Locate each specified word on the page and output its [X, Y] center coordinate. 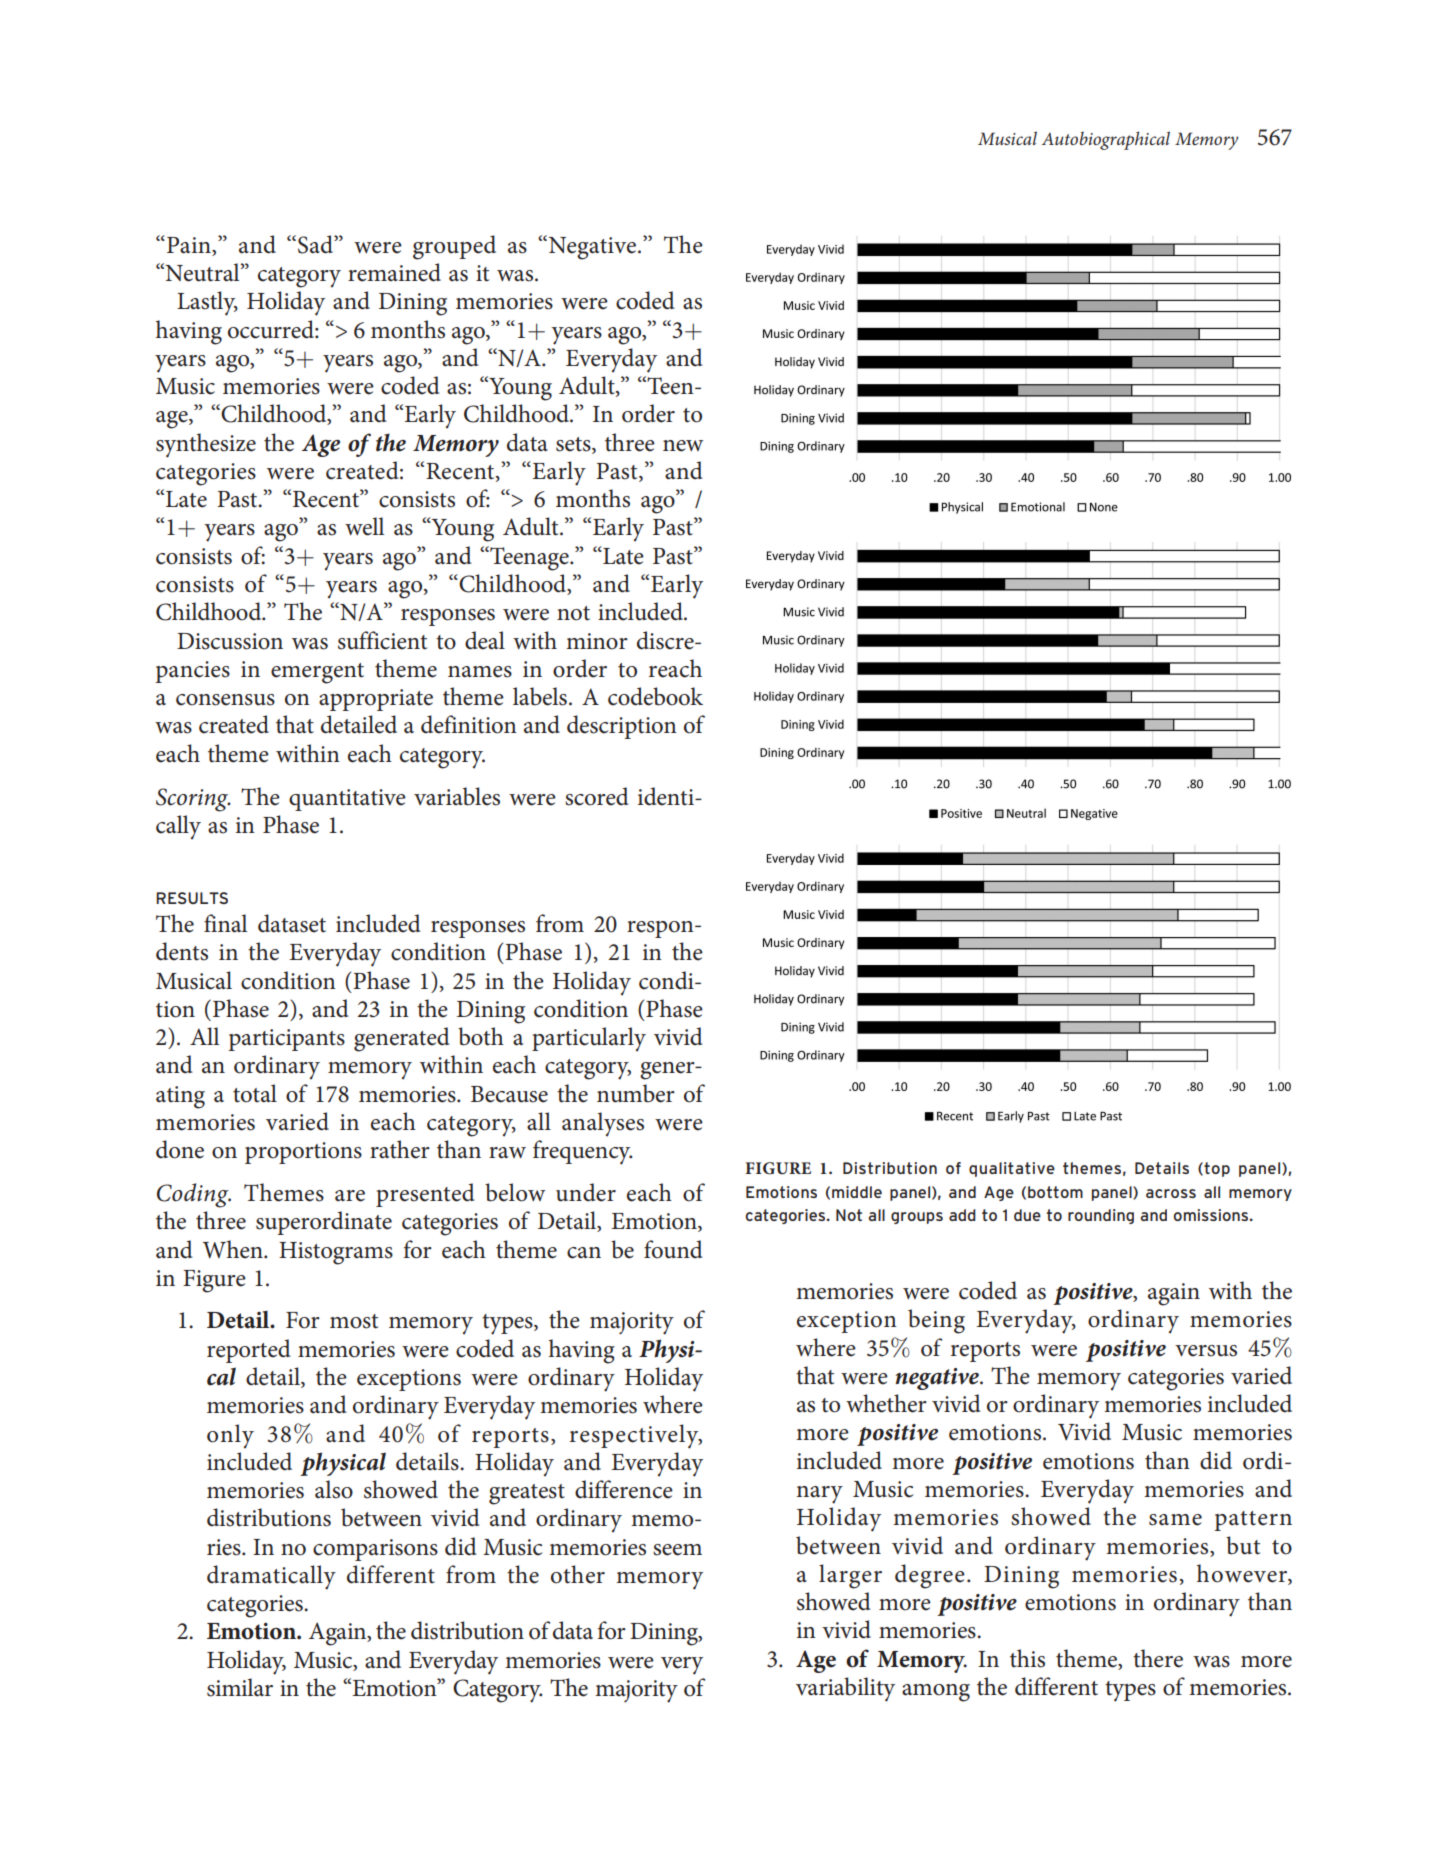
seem [677, 1550]
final [225, 923]
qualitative [1012, 1169]
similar [240, 1687]
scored [597, 796]
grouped [454, 247]
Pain [190, 245]
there [1158, 1658]
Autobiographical [1106, 140]
